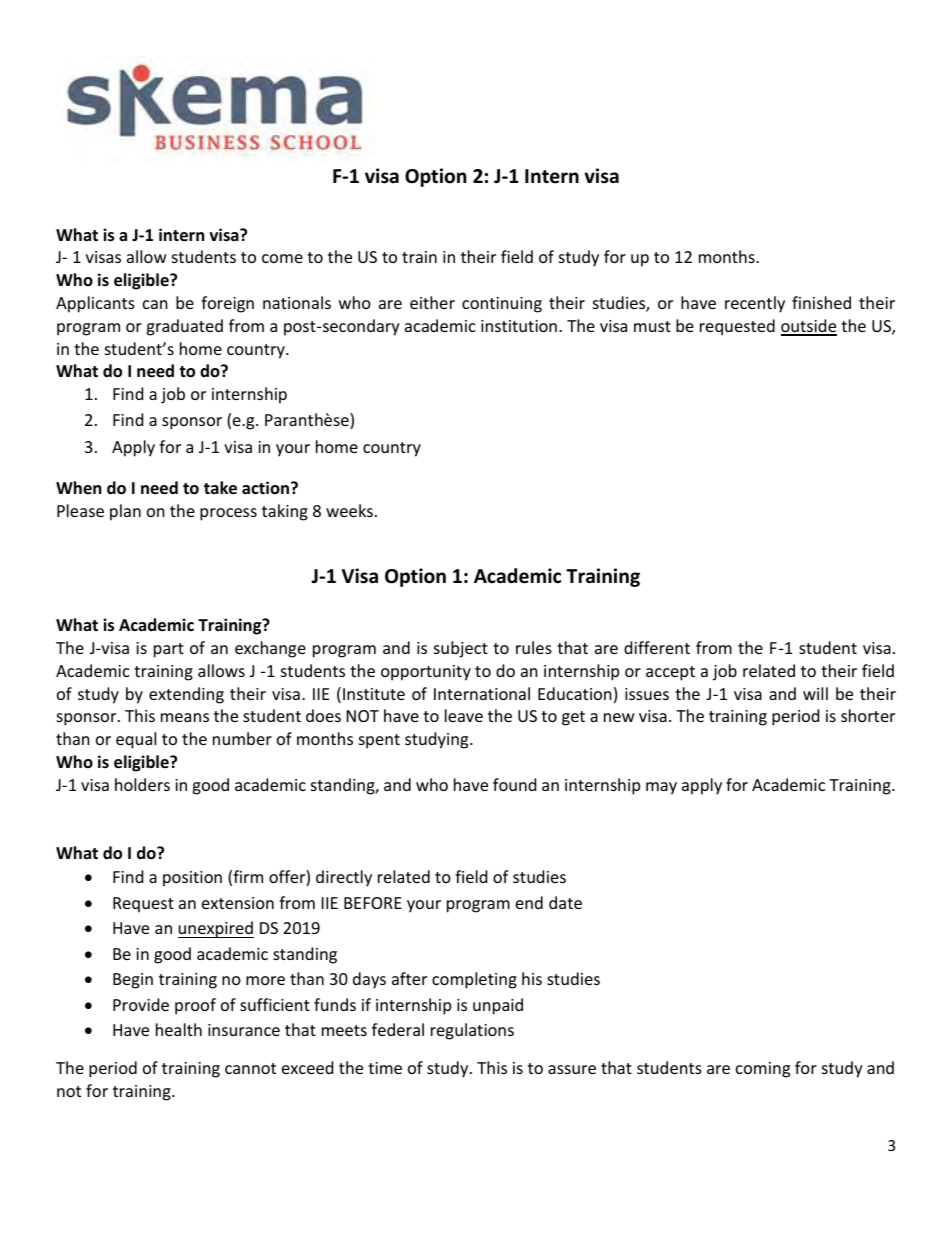  Describe the element at coordinates (763, 1070) in the document. I see `coming` at that location.
